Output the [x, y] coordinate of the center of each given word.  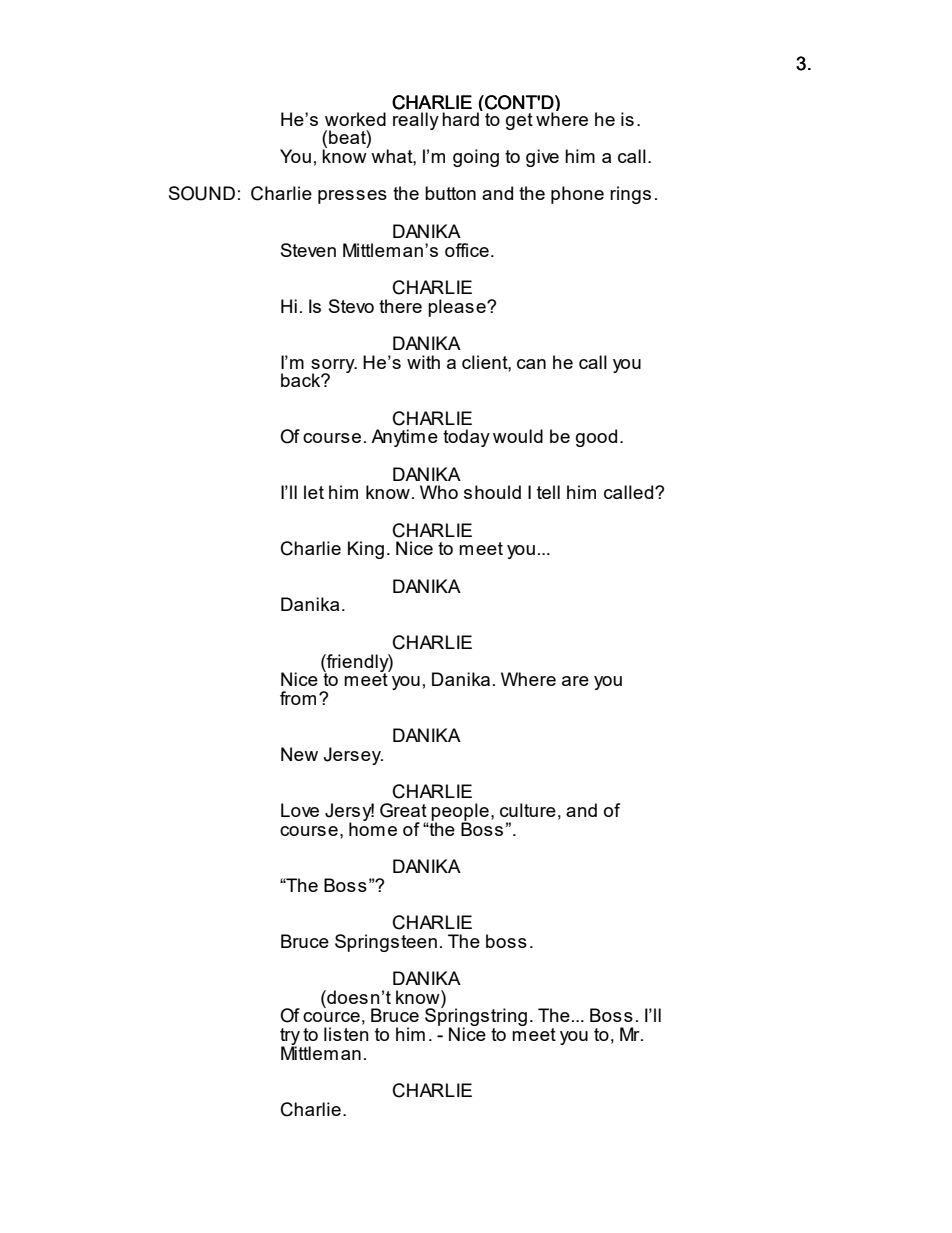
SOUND [202, 193]
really [416, 121]
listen [346, 1034]
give [542, 158]
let [314, 492]
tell [548, 492]
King [366, 550]
